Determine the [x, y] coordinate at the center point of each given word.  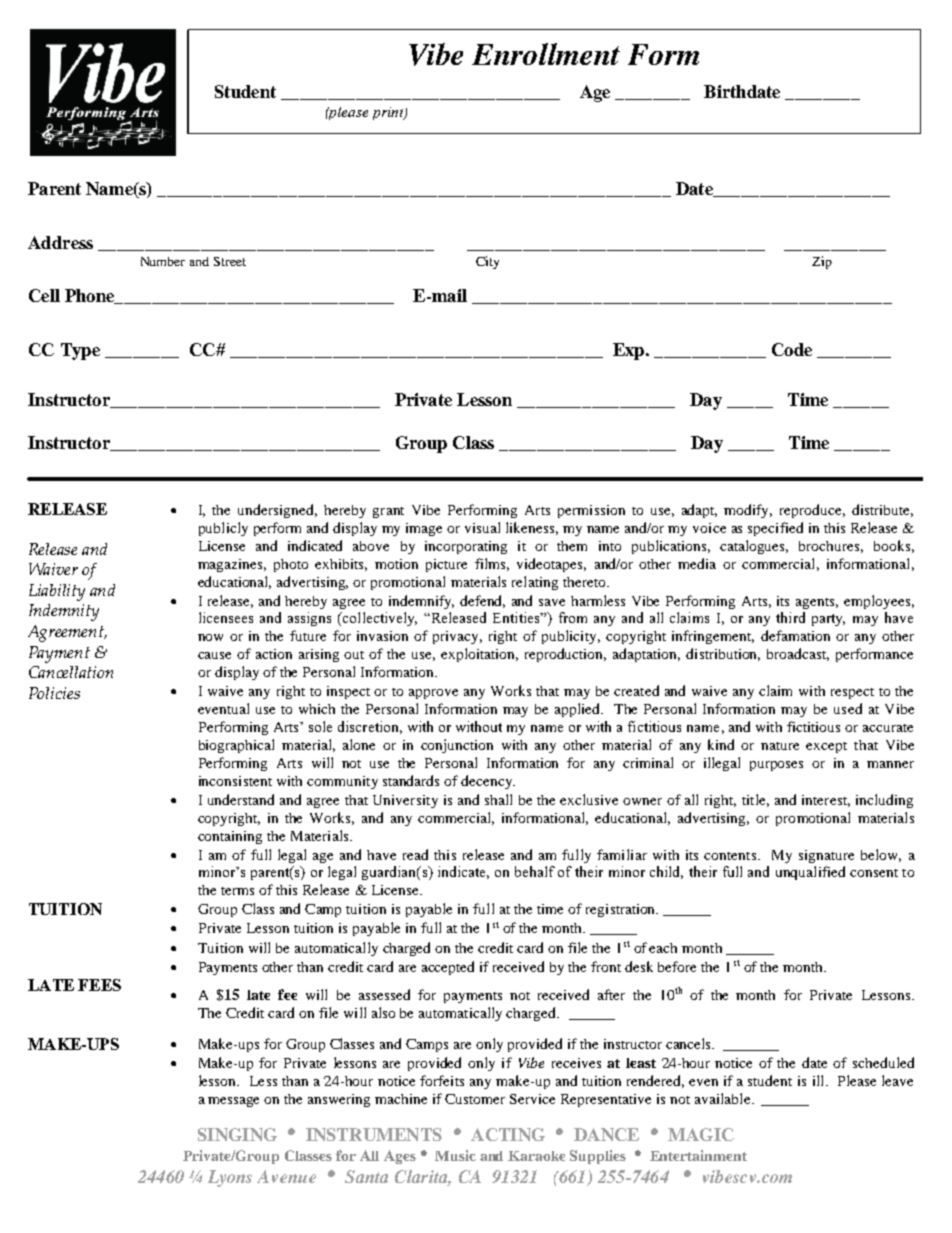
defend [482, 601]
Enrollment [546, 54]
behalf [535, 871]
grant [388, 512]
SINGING [237, 1134]
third [790, 617]
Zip [822, 262]
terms [237, 891]
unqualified [810, 873]
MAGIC [701, 1134]
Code [792, 349]
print [389, 113]
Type [80, 351]
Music [455, 1155]
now [210, 637]
